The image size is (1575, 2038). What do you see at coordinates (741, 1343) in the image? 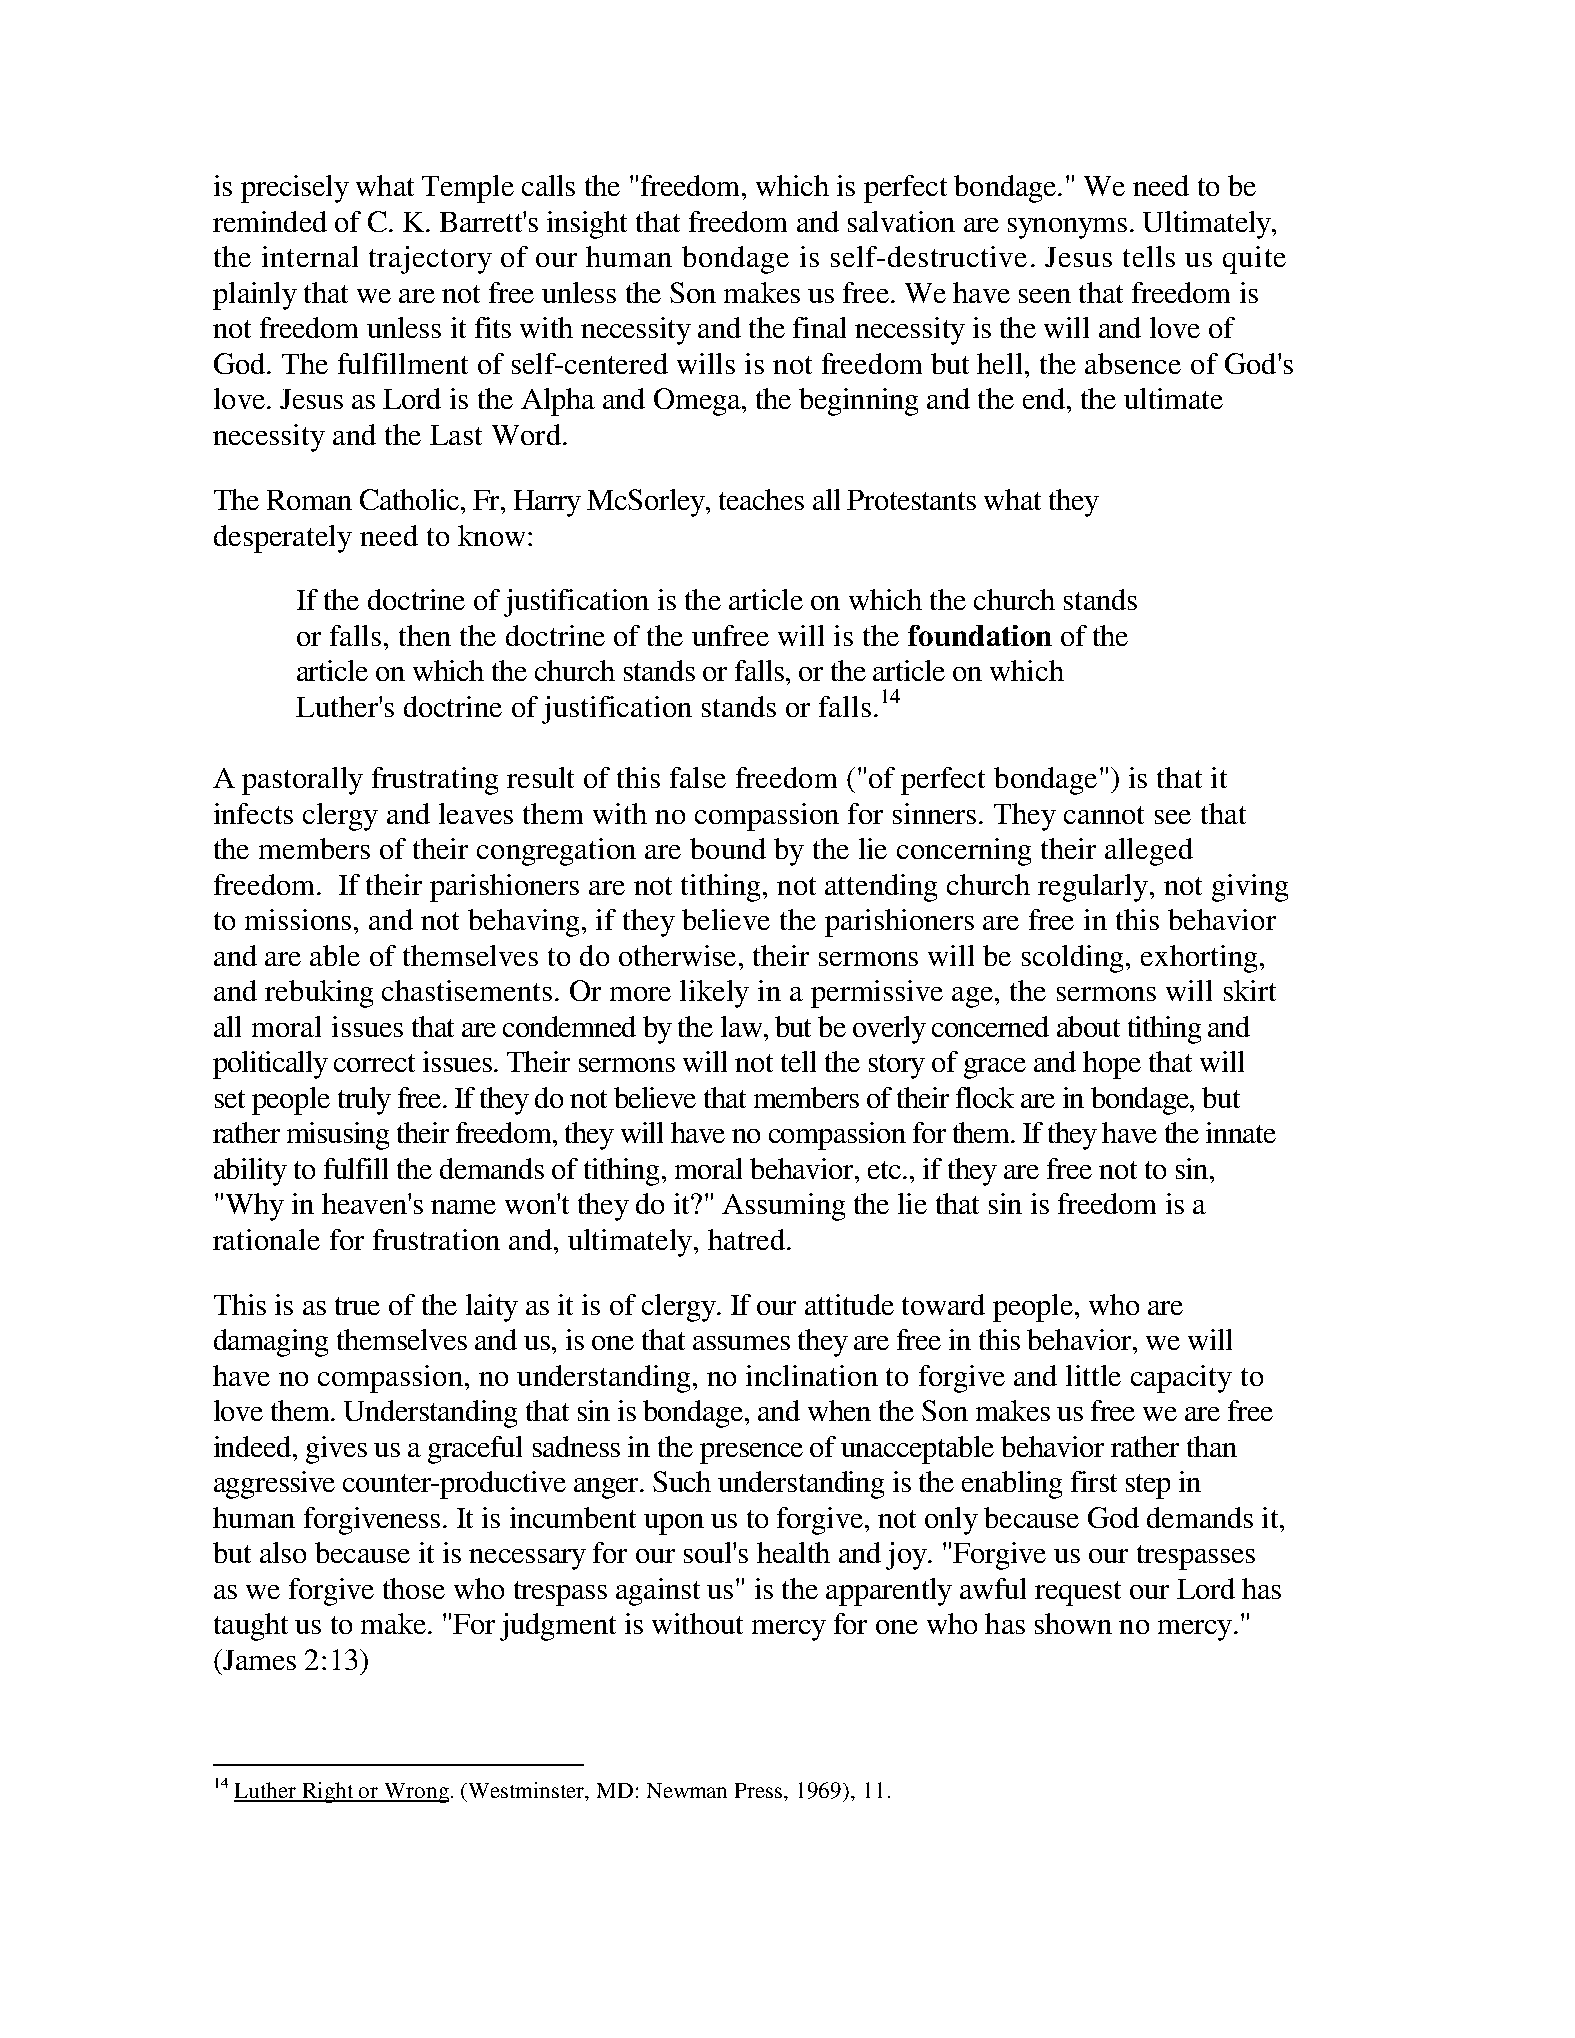
I see `assumes` at bounding box center [741, 1343].
